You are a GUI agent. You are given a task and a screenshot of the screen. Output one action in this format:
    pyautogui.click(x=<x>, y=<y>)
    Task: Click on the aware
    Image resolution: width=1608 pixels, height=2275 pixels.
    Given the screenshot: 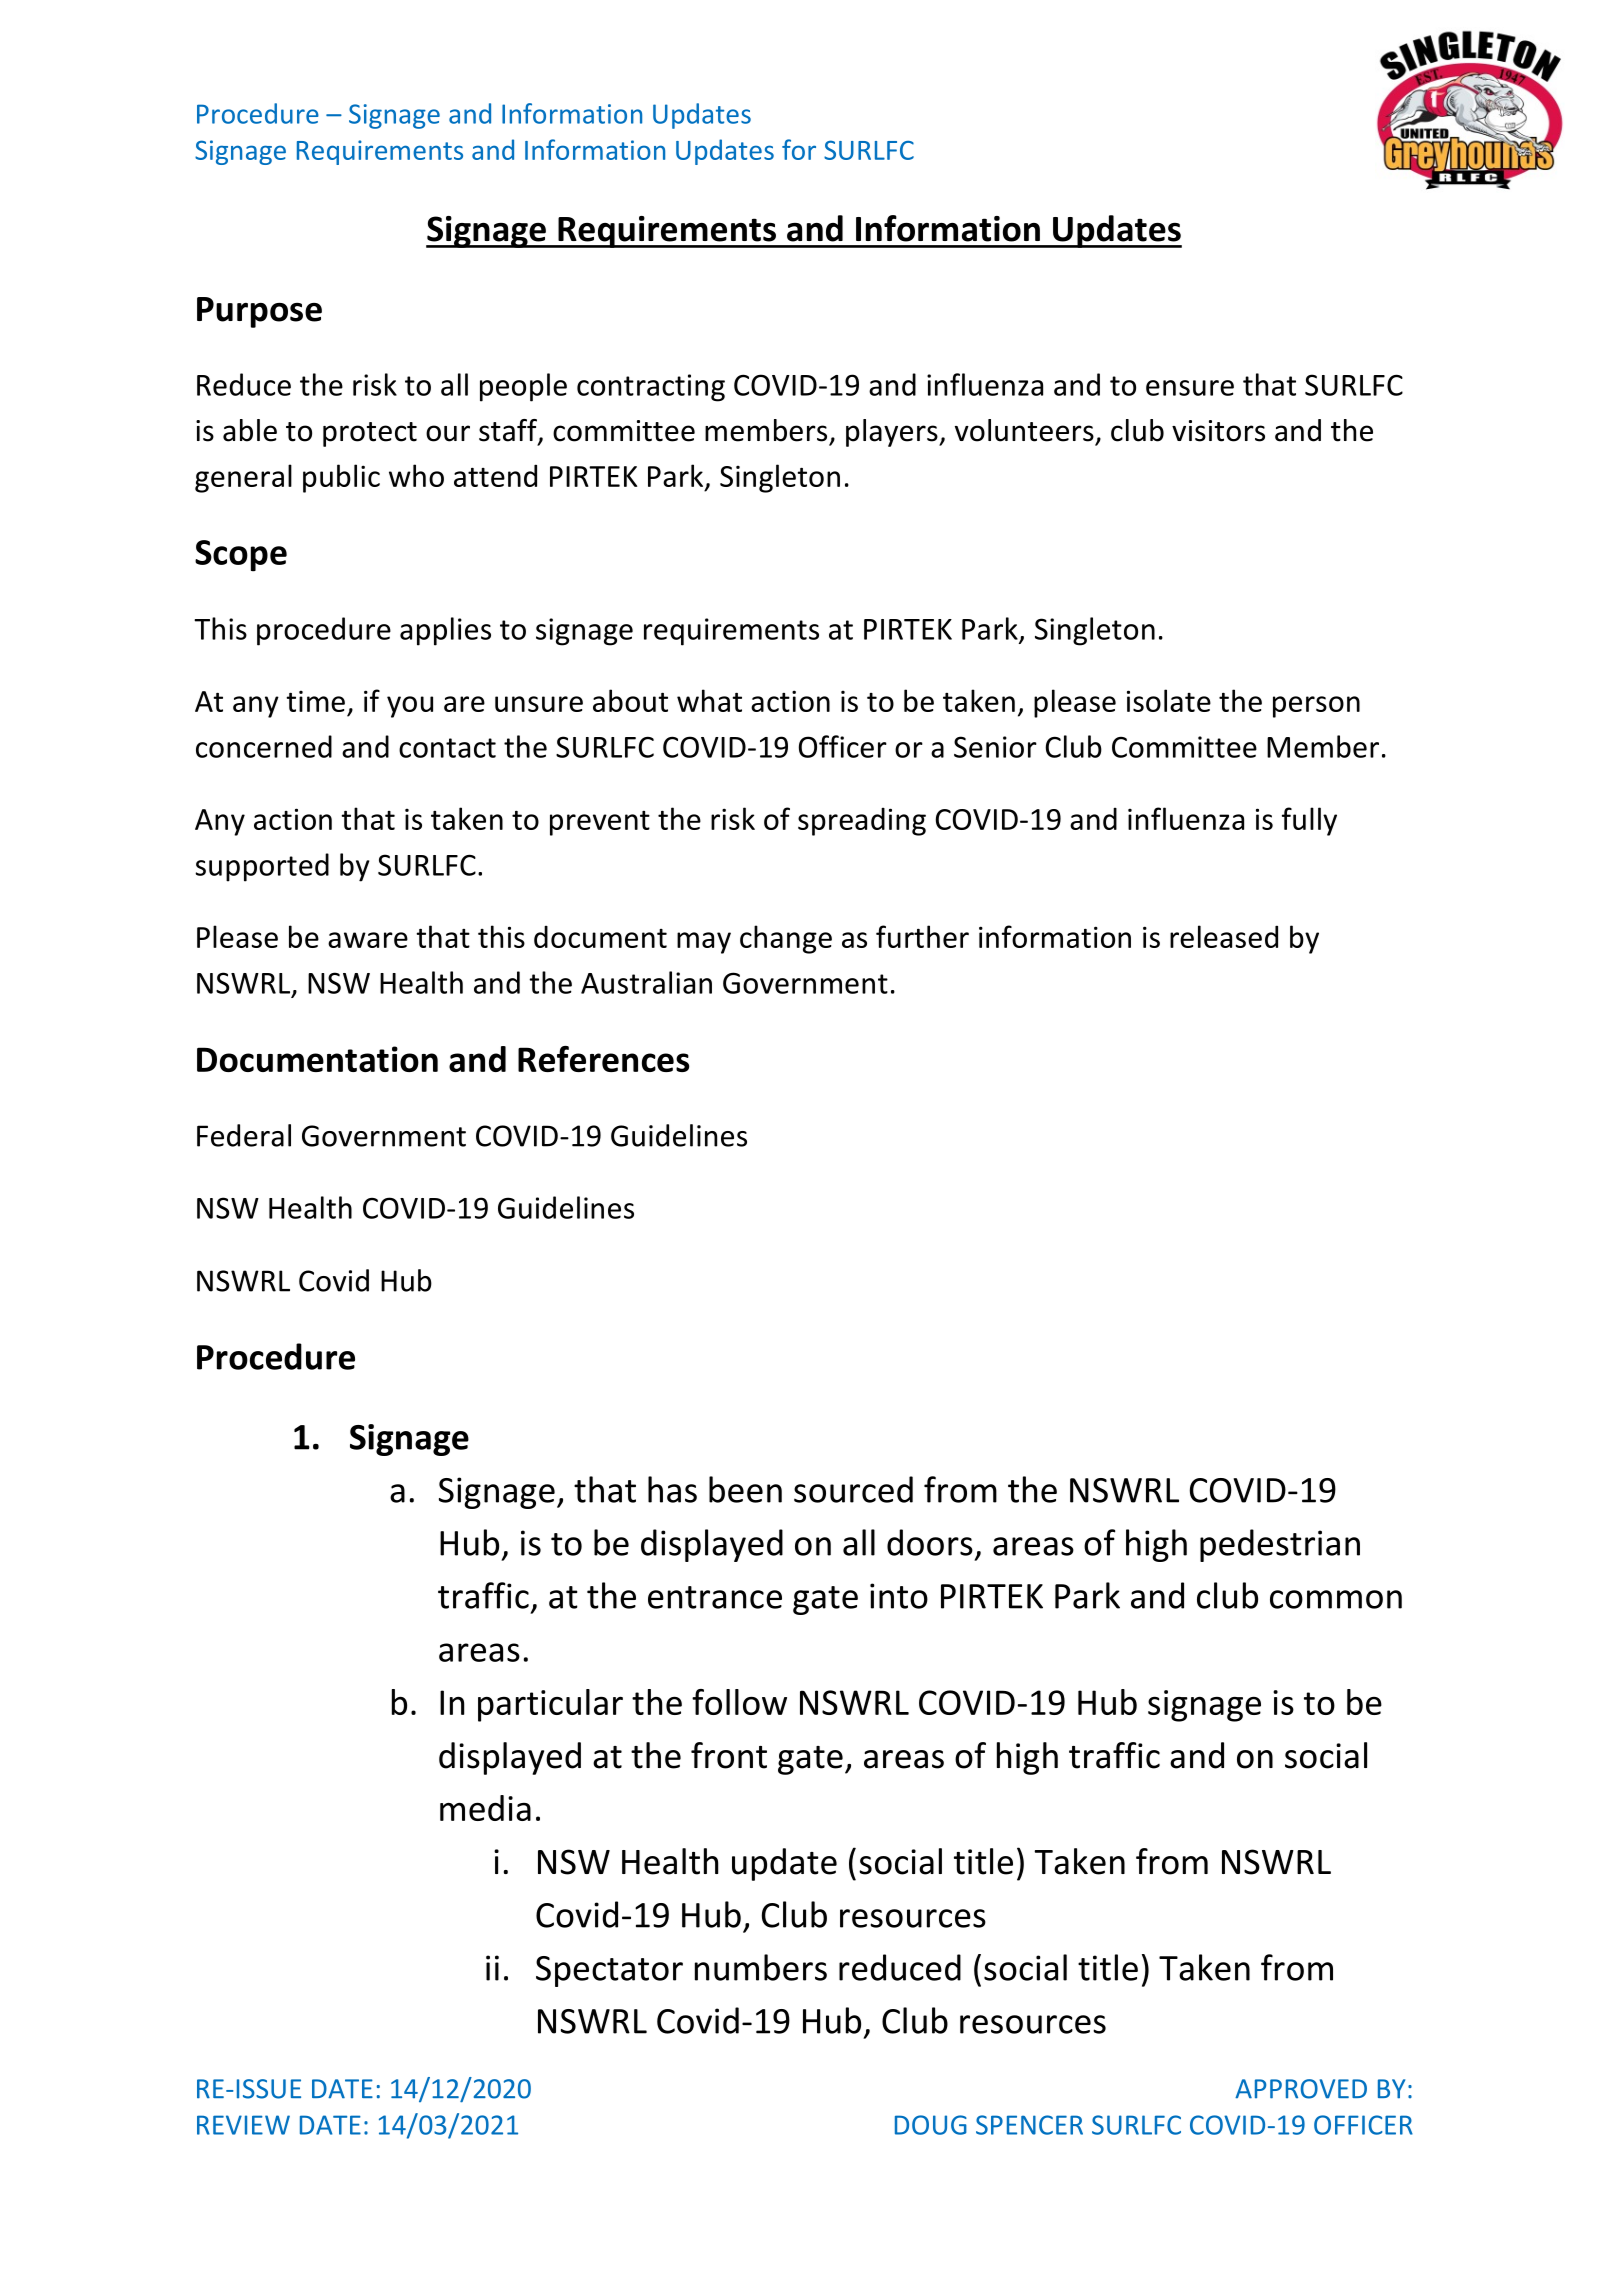 What is the action you would take?
    pyautogui.click(x=368, y=940)
